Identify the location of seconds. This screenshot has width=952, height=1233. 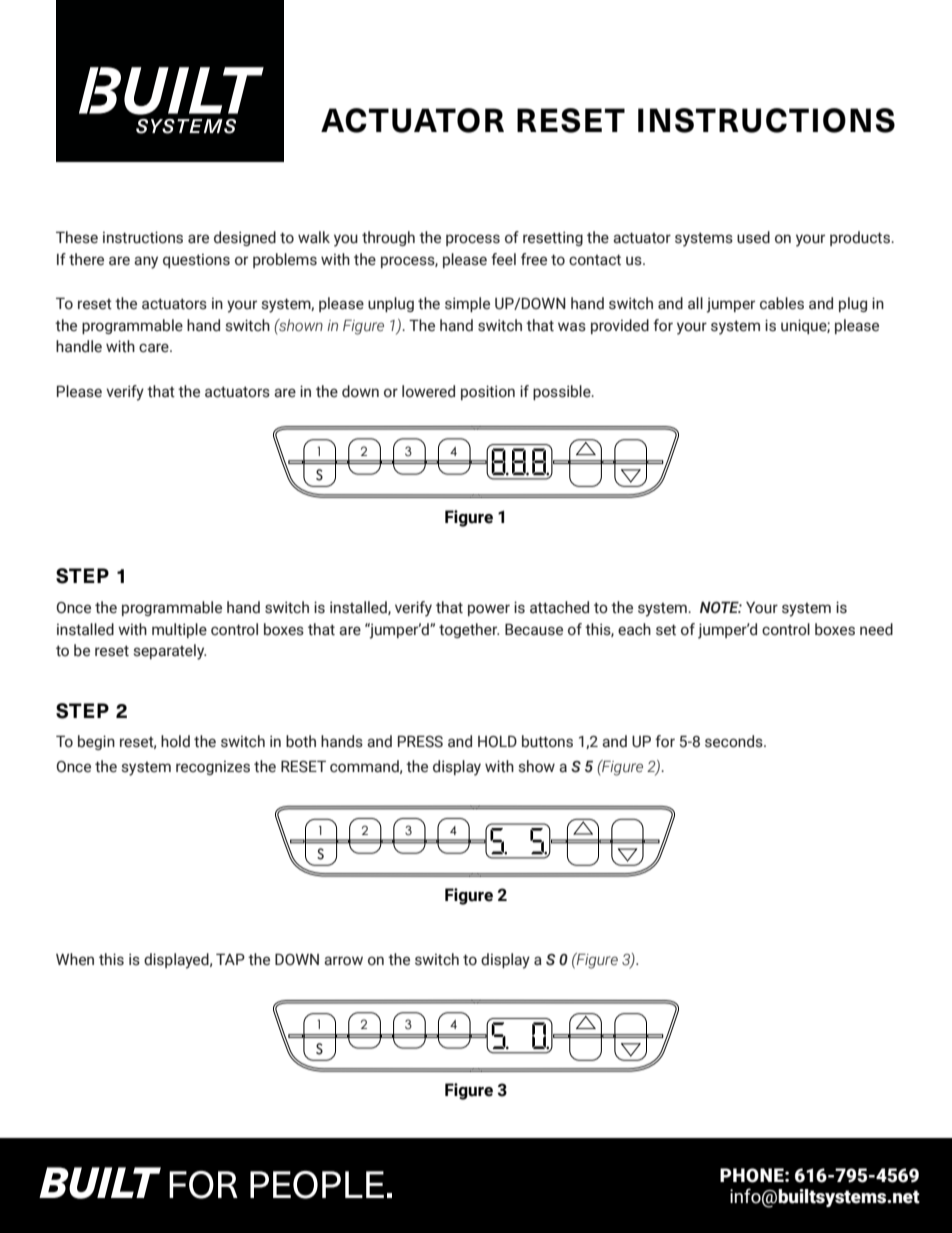
(735, 741).
